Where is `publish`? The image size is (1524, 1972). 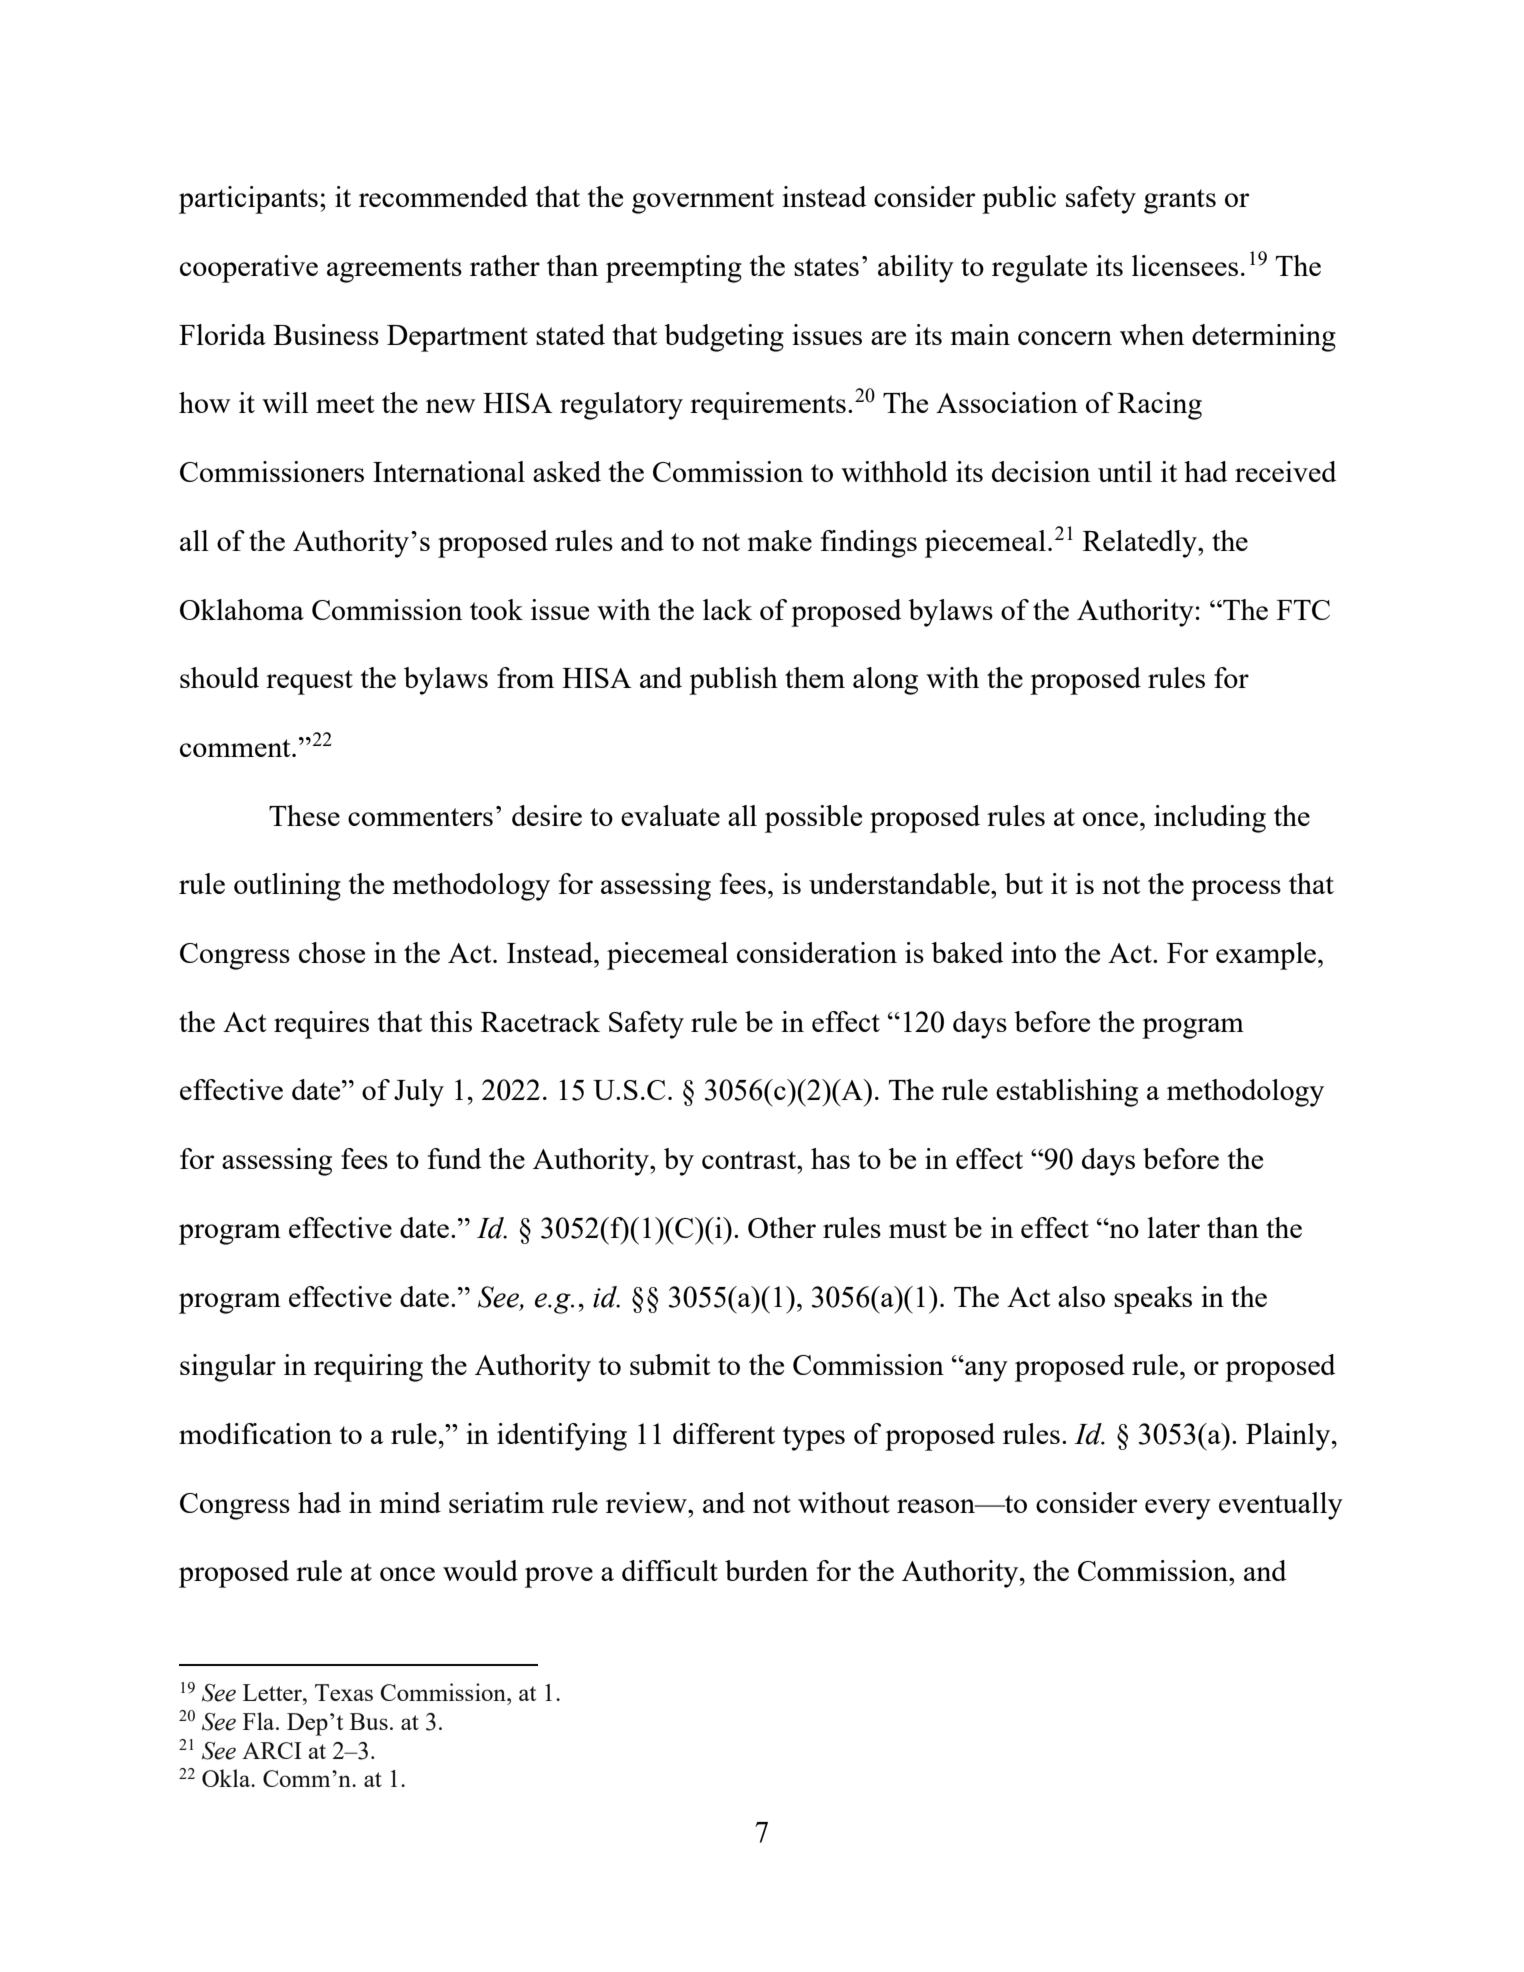
publish is located at coordinates (733, 681).
